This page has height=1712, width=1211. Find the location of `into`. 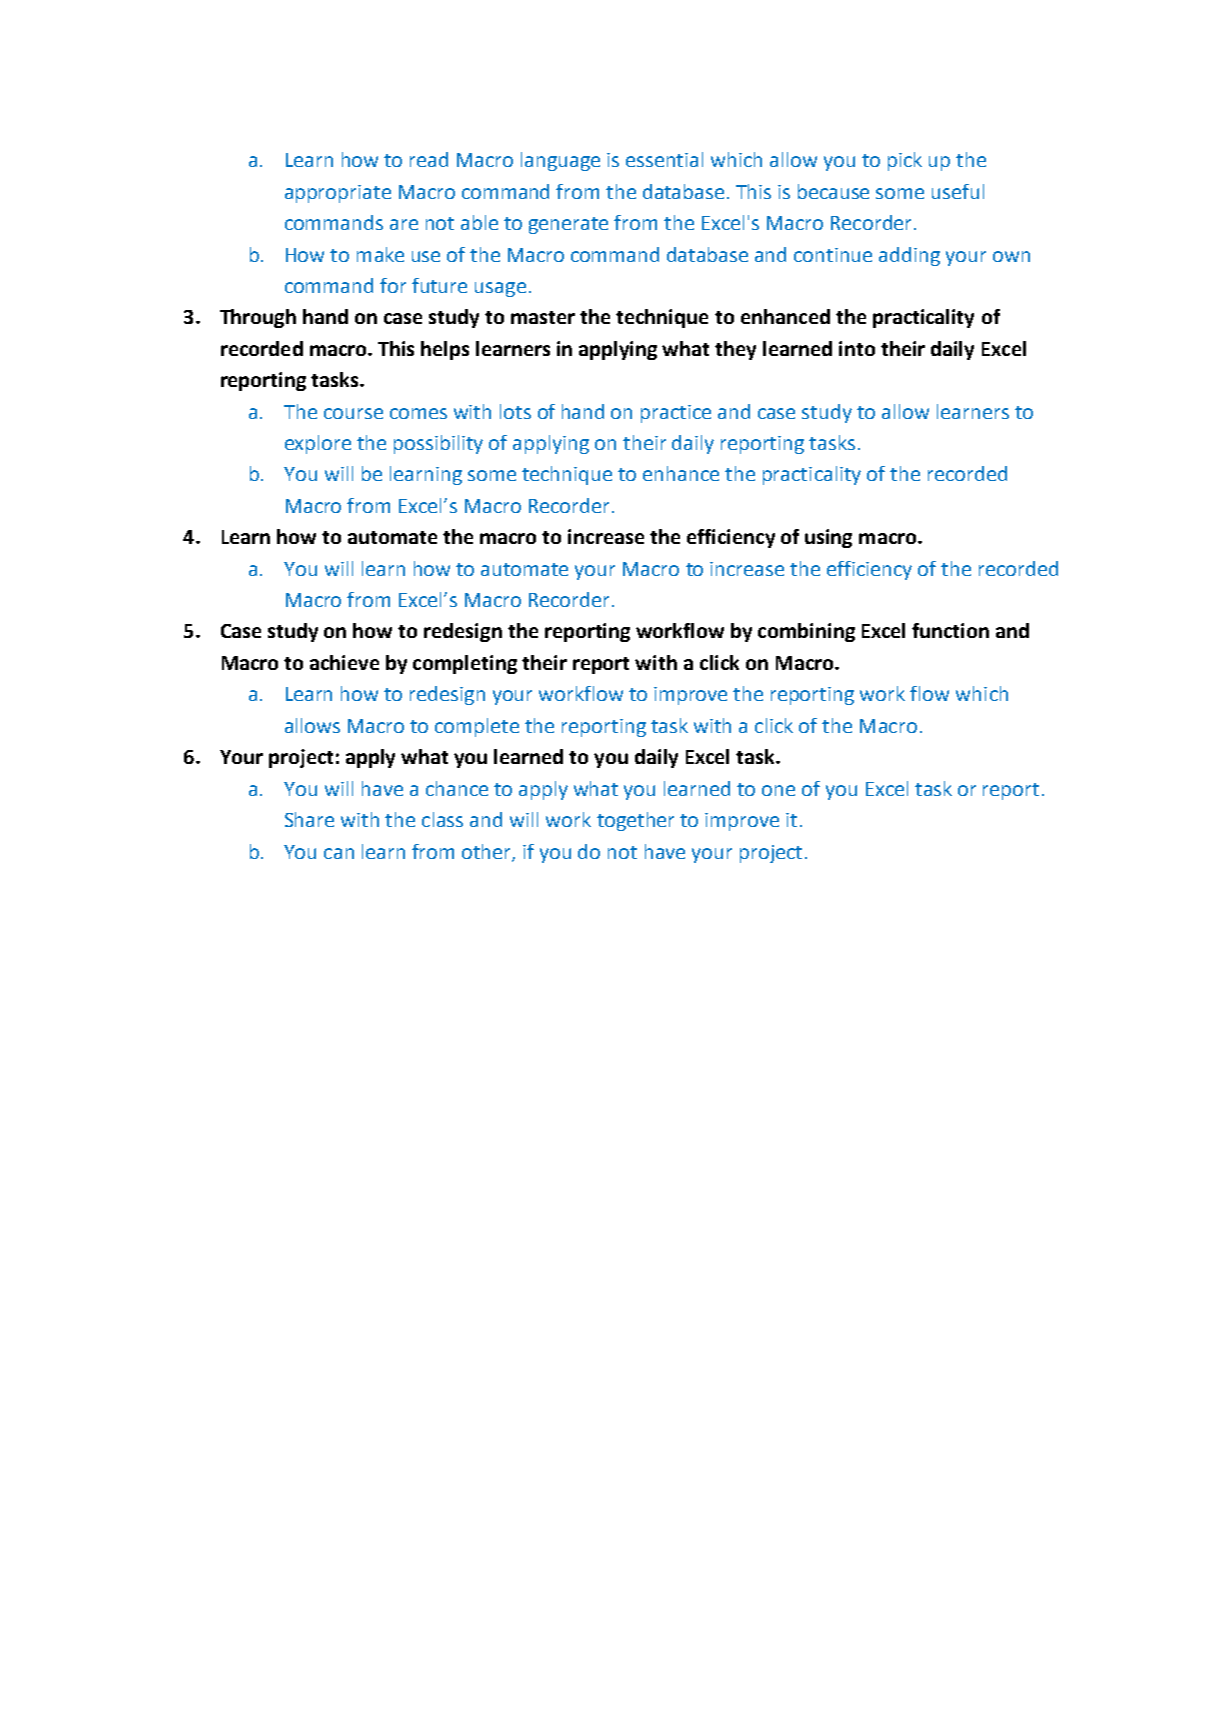

into is located at coordinates (857, 348).
